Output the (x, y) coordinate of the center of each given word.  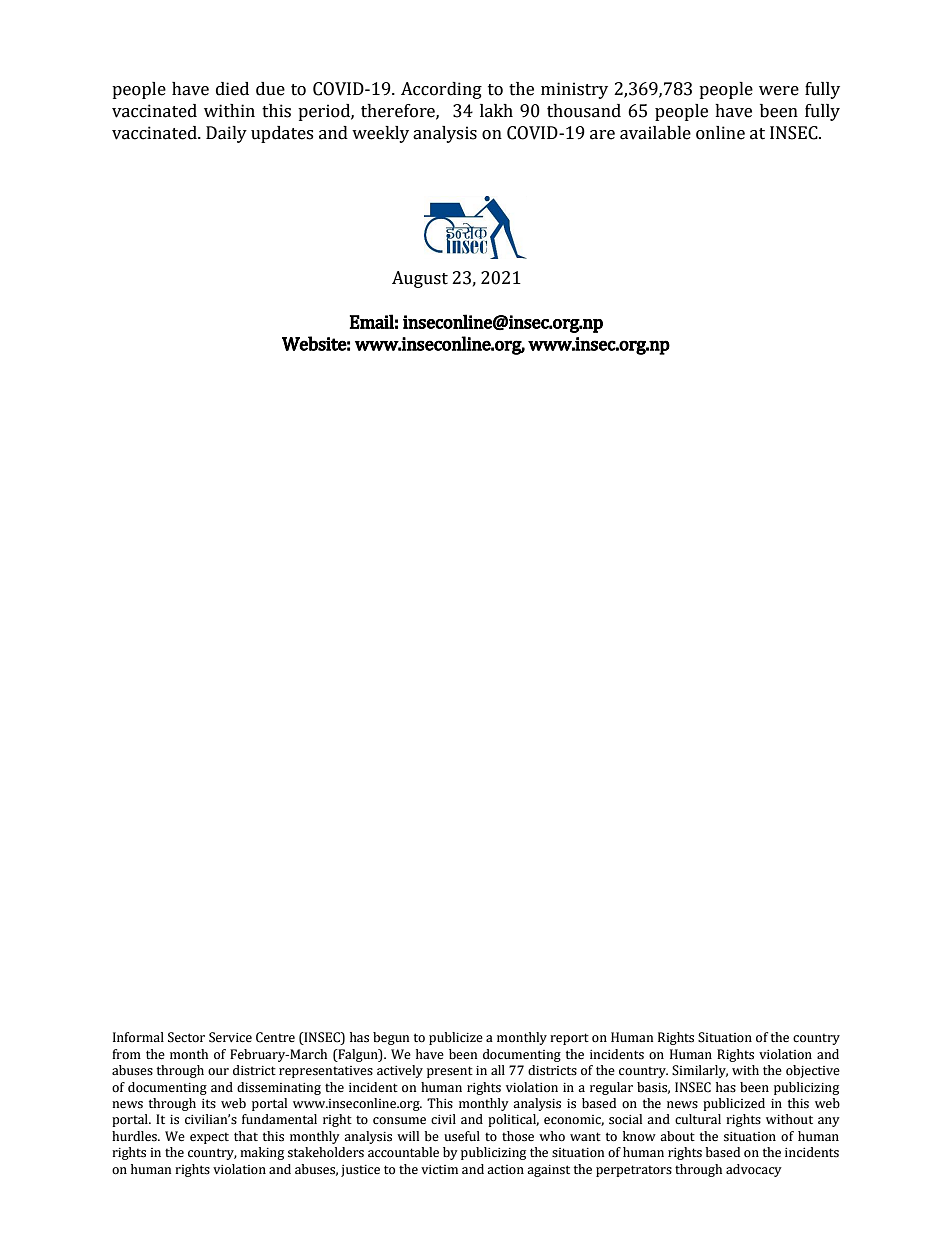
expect (209, 1138)
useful (462, 1136)
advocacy (754, 1170)
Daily (226, 134)
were (779, 91)
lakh (496, 111)
